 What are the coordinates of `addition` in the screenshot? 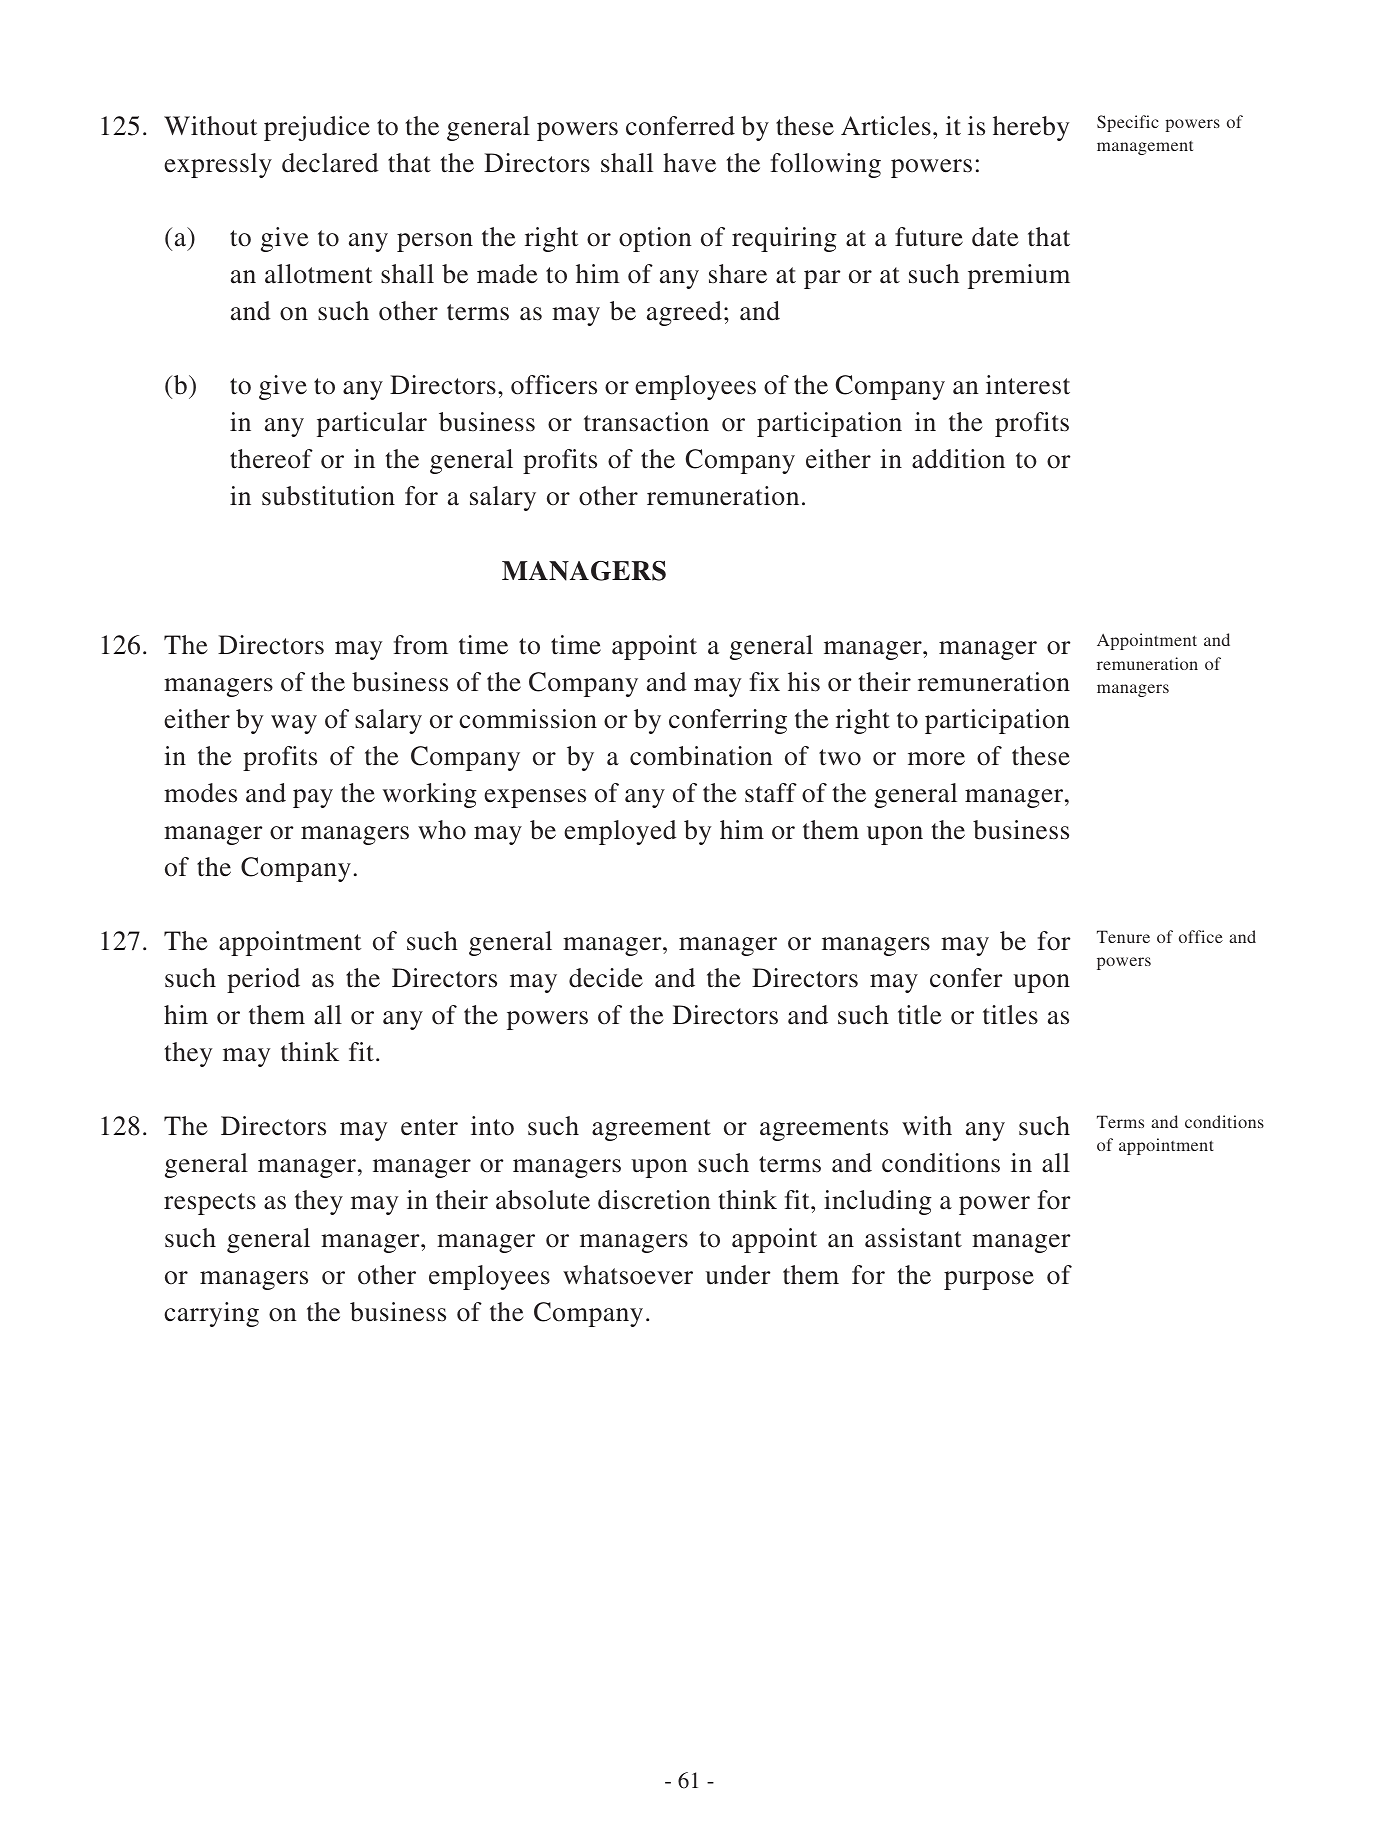 It's located at (958, 459).
